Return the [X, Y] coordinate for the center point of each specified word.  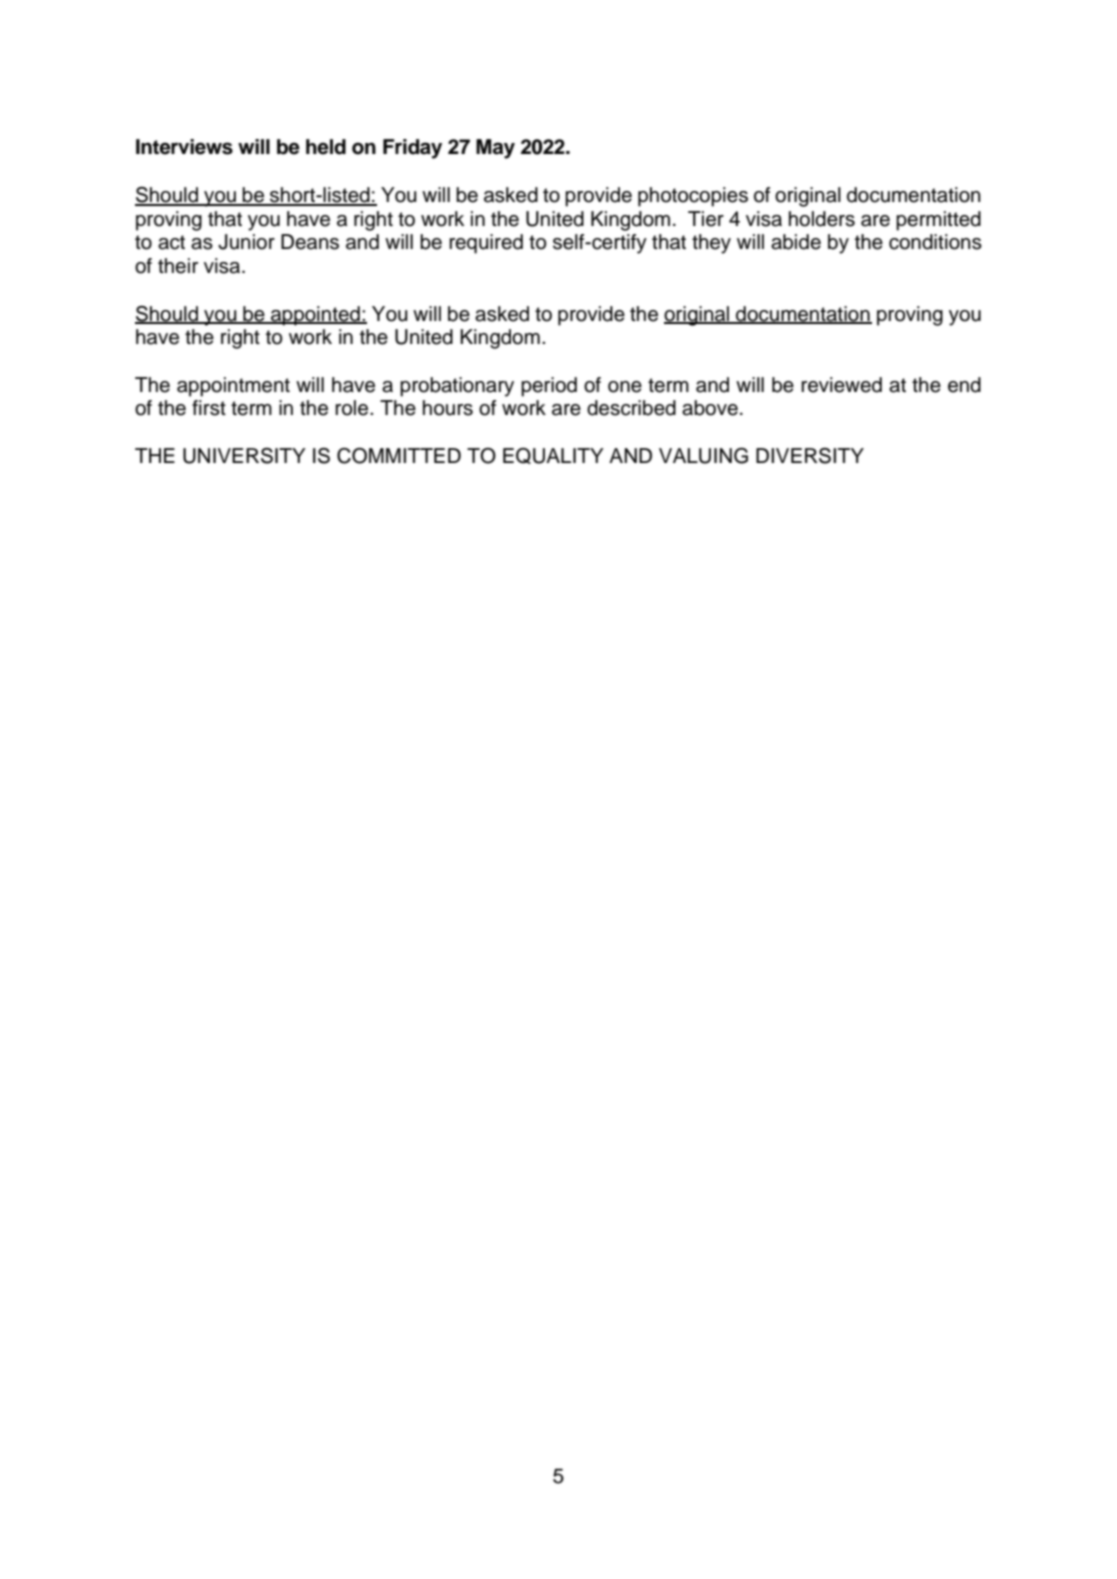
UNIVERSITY [244, 456]
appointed [315, 316]
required [486, 244]
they [711, 244]
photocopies [693, 197]
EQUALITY [553, 456]
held [326, 147]
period [549, 387]
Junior [246, 242]
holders [822, 219]
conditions [935, 242]
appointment [233, 387]
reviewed [841, 385]
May [495, 149]
